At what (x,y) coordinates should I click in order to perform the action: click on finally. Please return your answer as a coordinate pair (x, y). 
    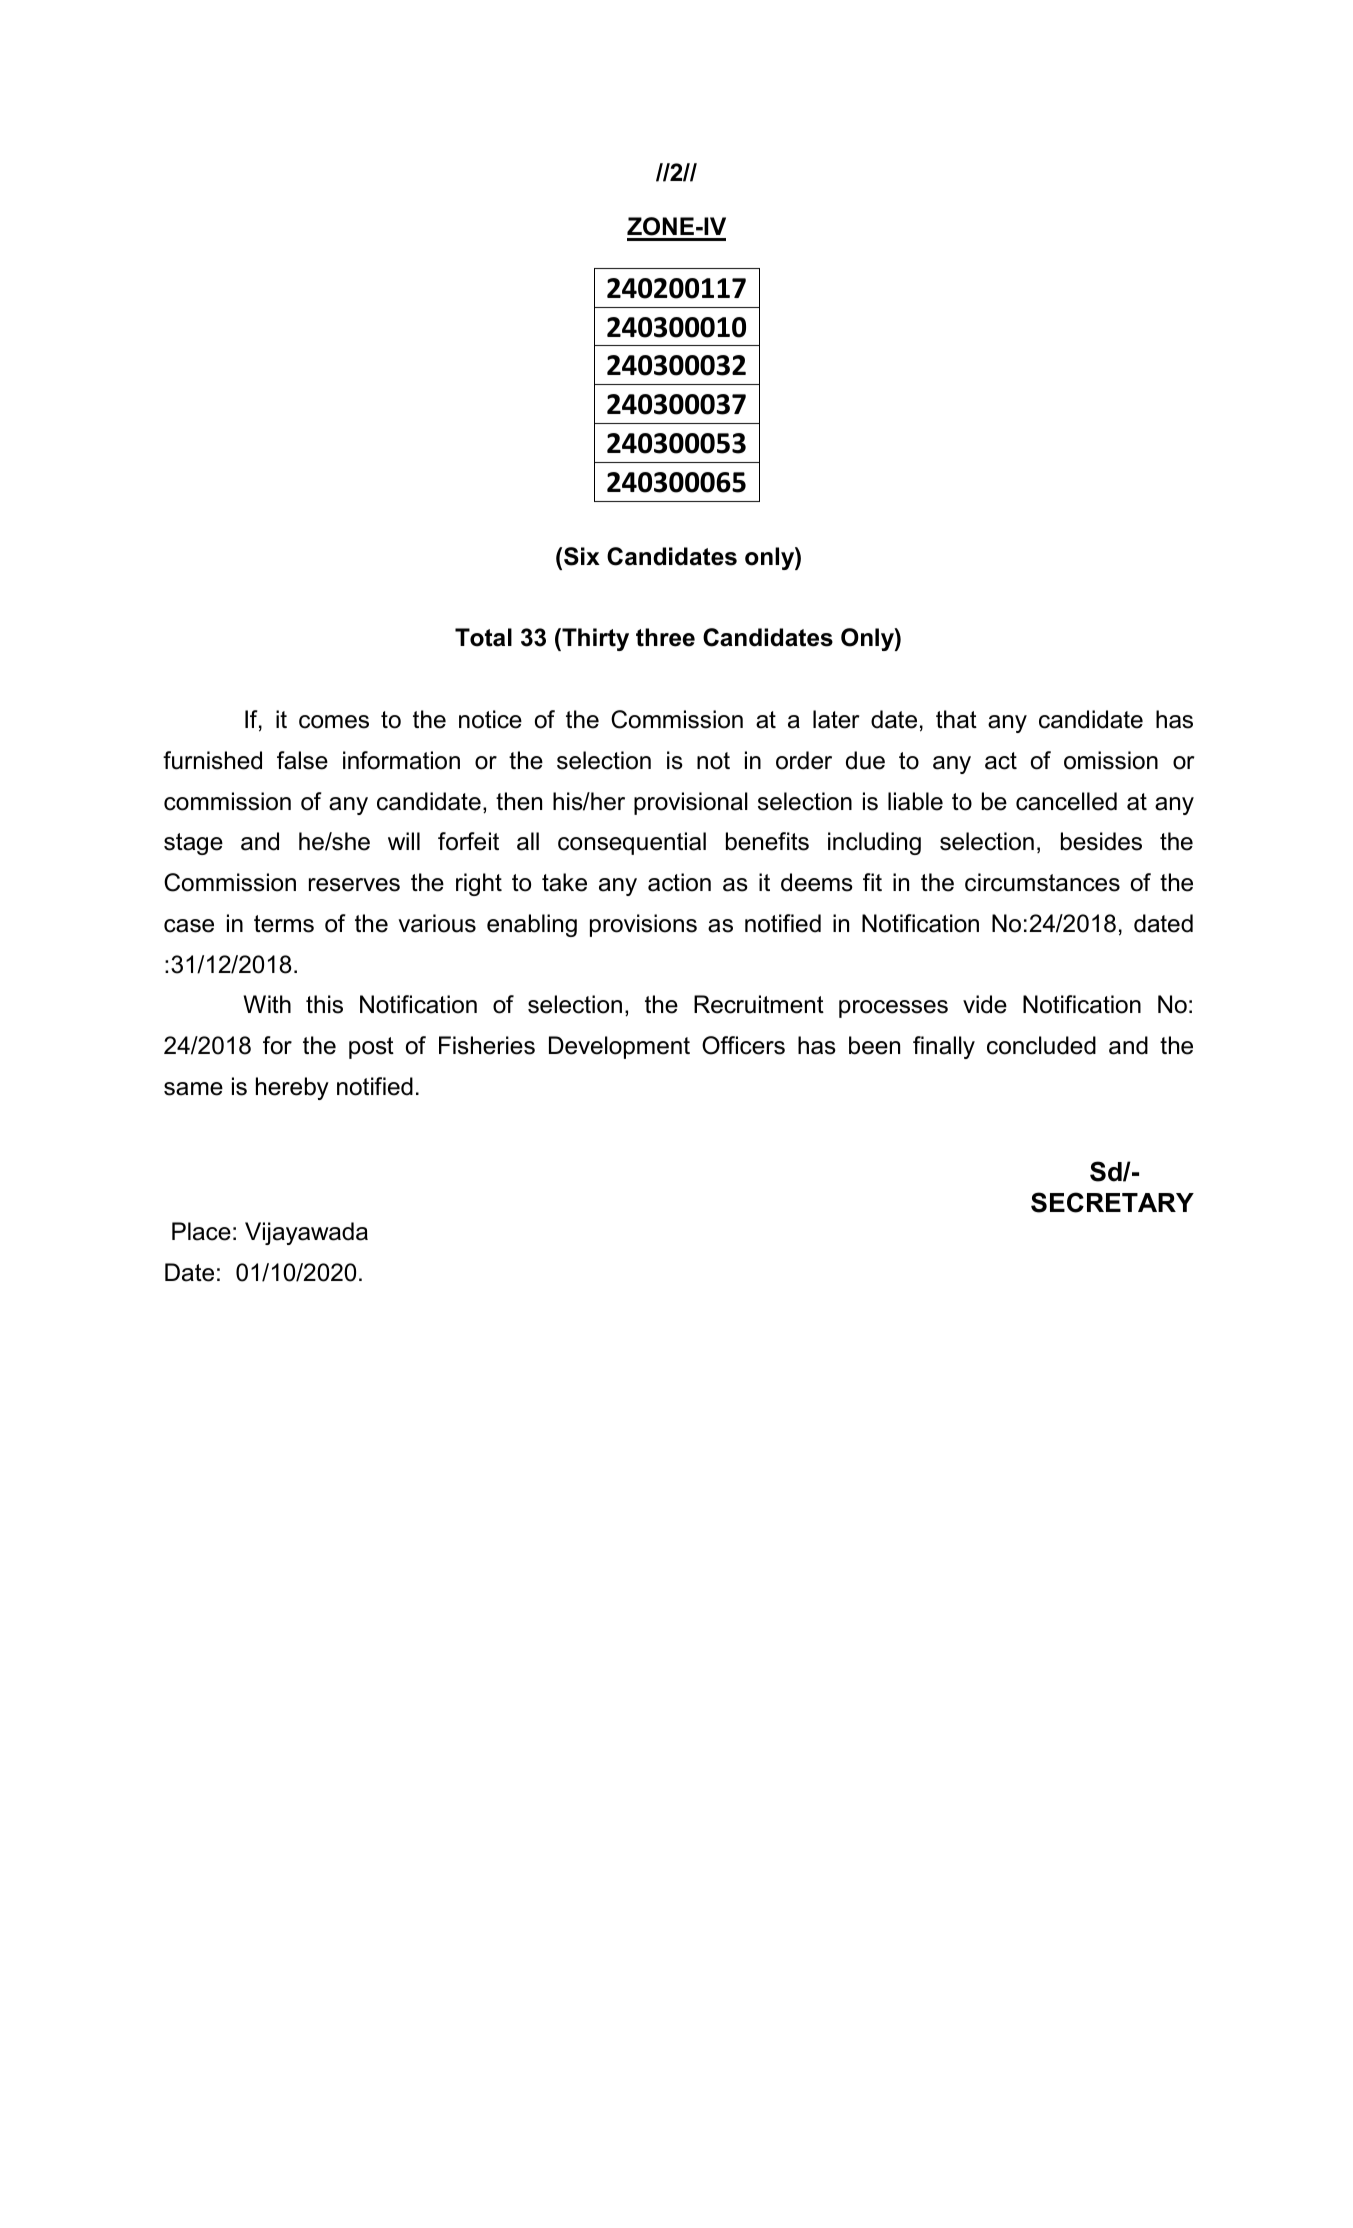
    Looking at the image, I should click on (944, 1047).
